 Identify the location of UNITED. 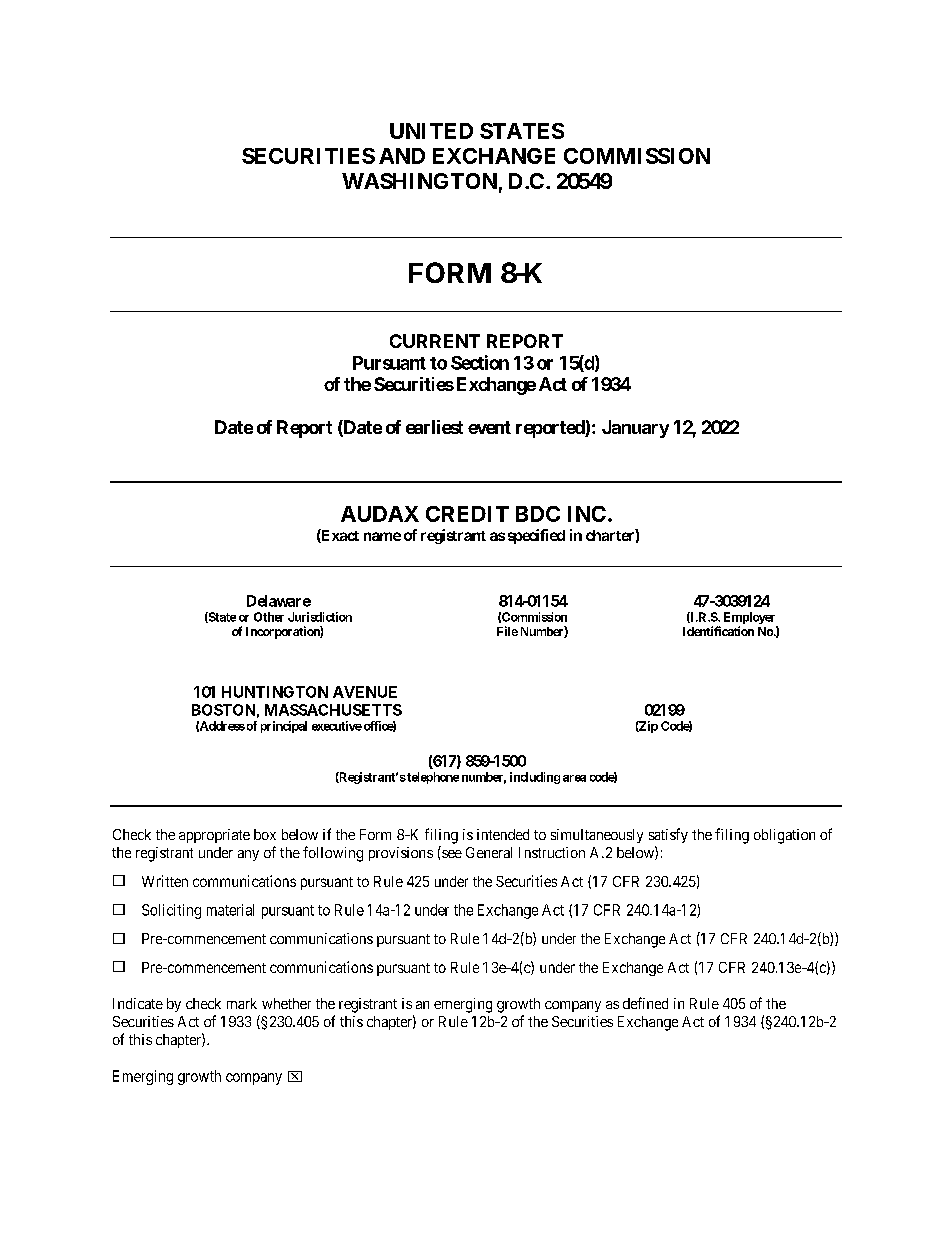
(431, 131).
